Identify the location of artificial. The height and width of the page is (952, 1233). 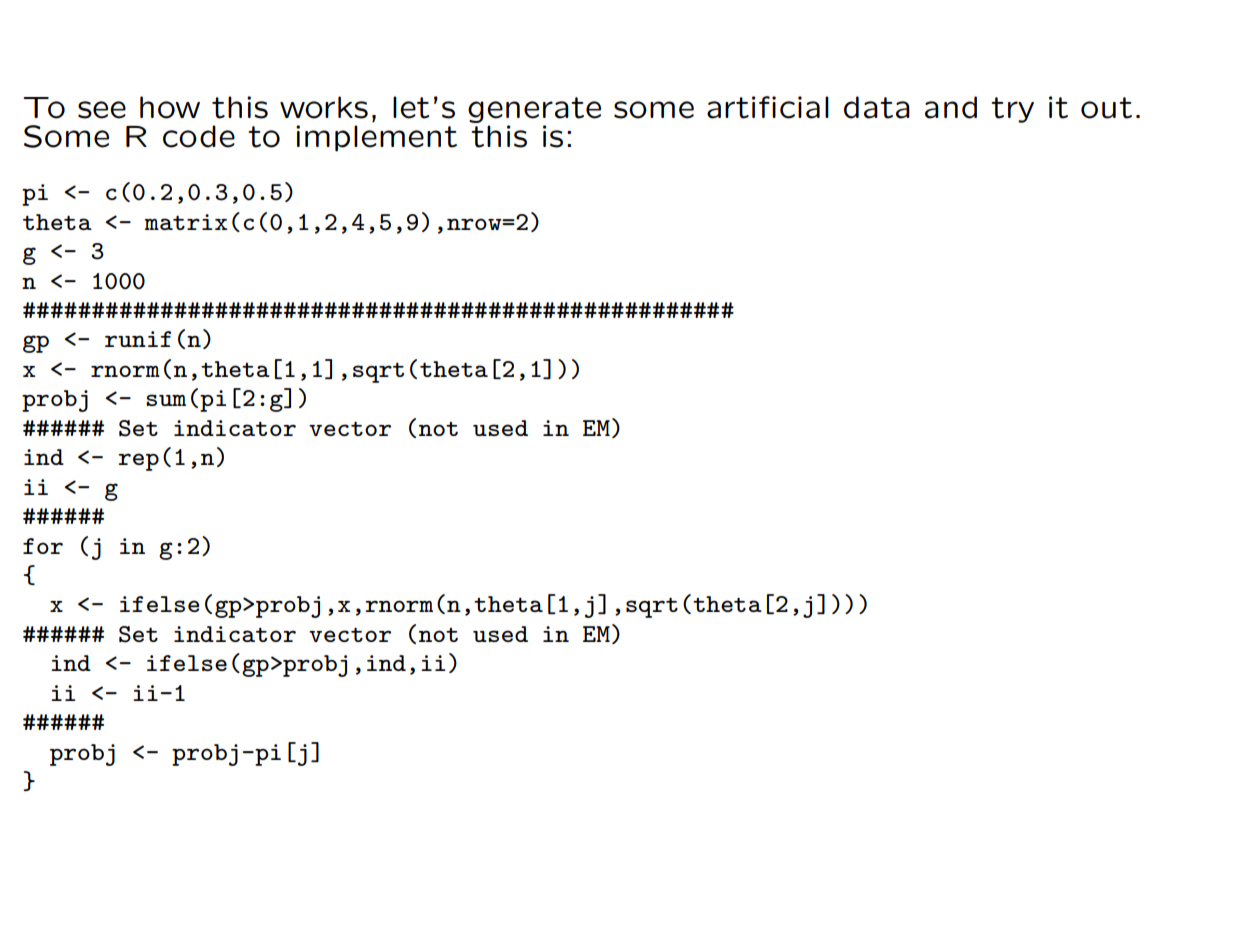
(768, 107).
